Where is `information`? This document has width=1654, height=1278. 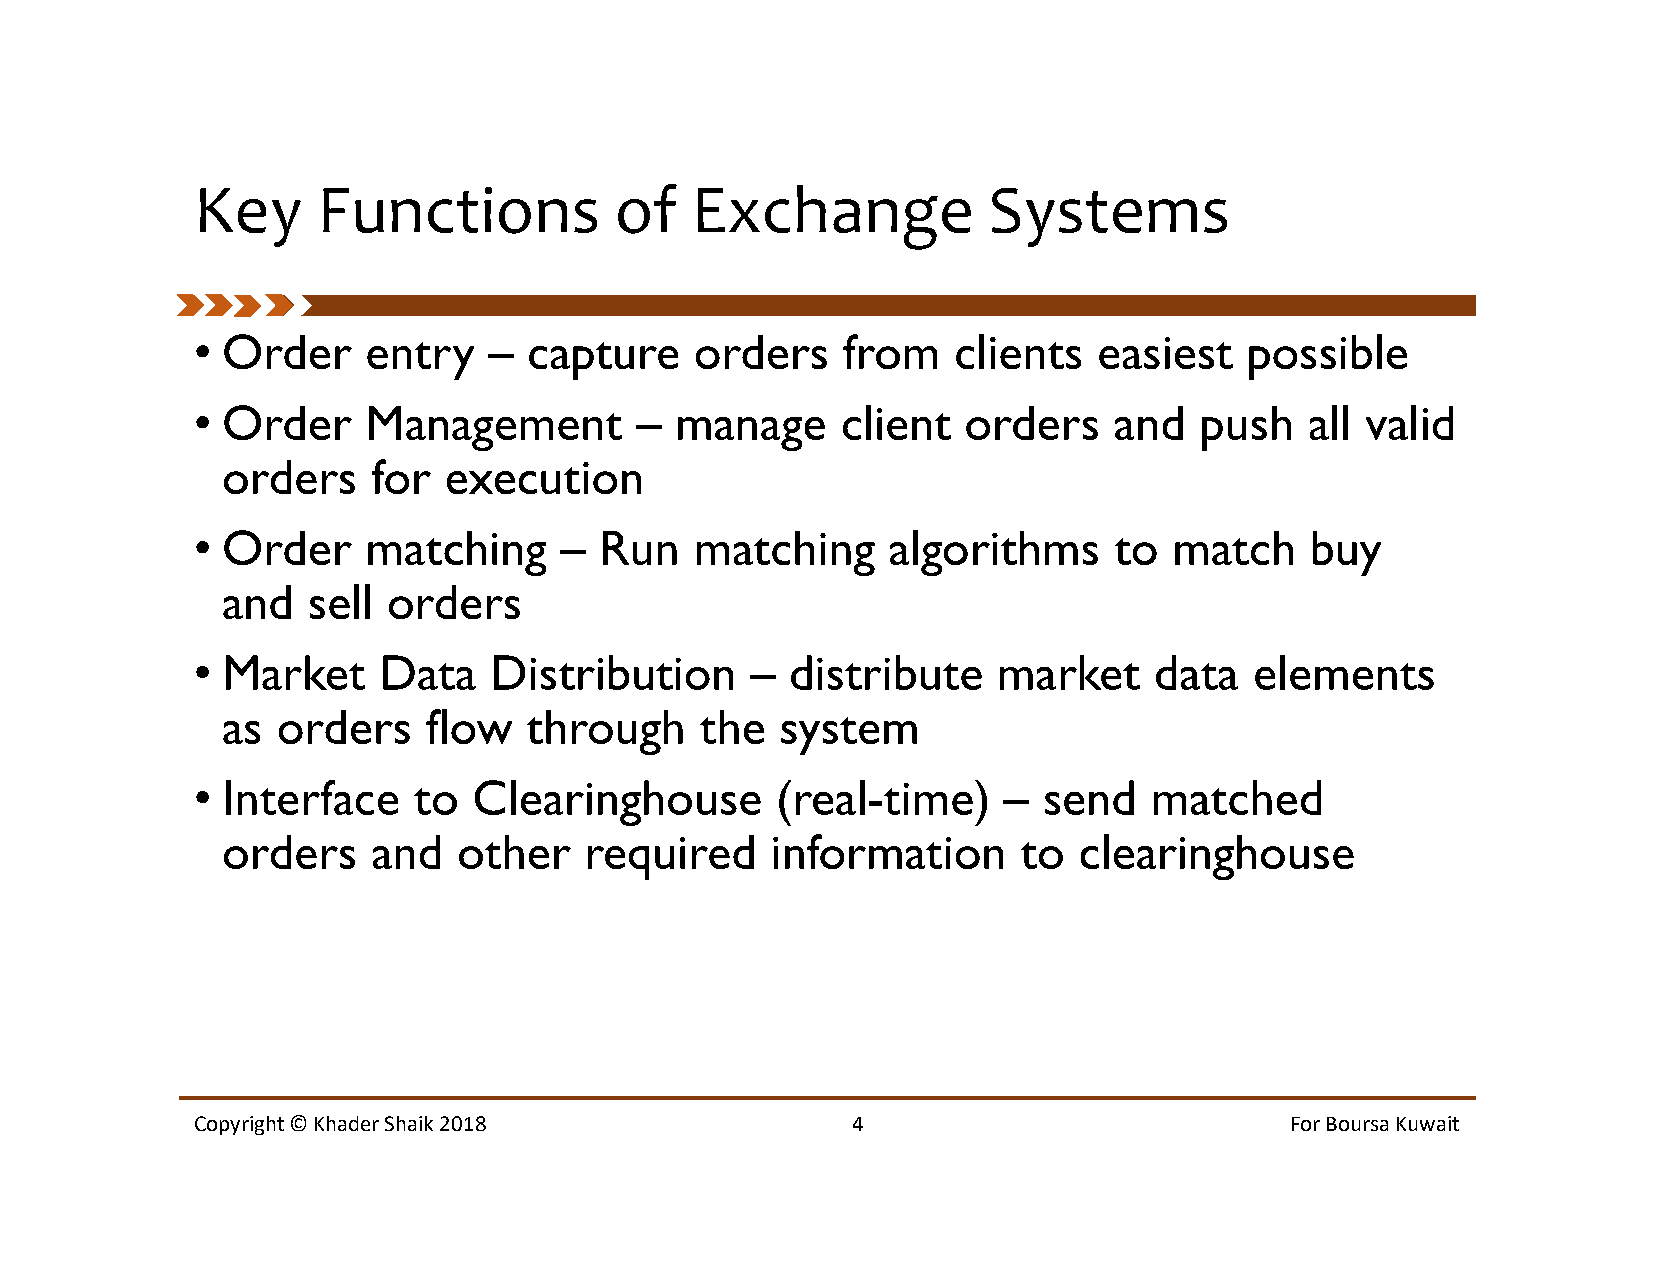
information is located at coordinates (888, 851).
